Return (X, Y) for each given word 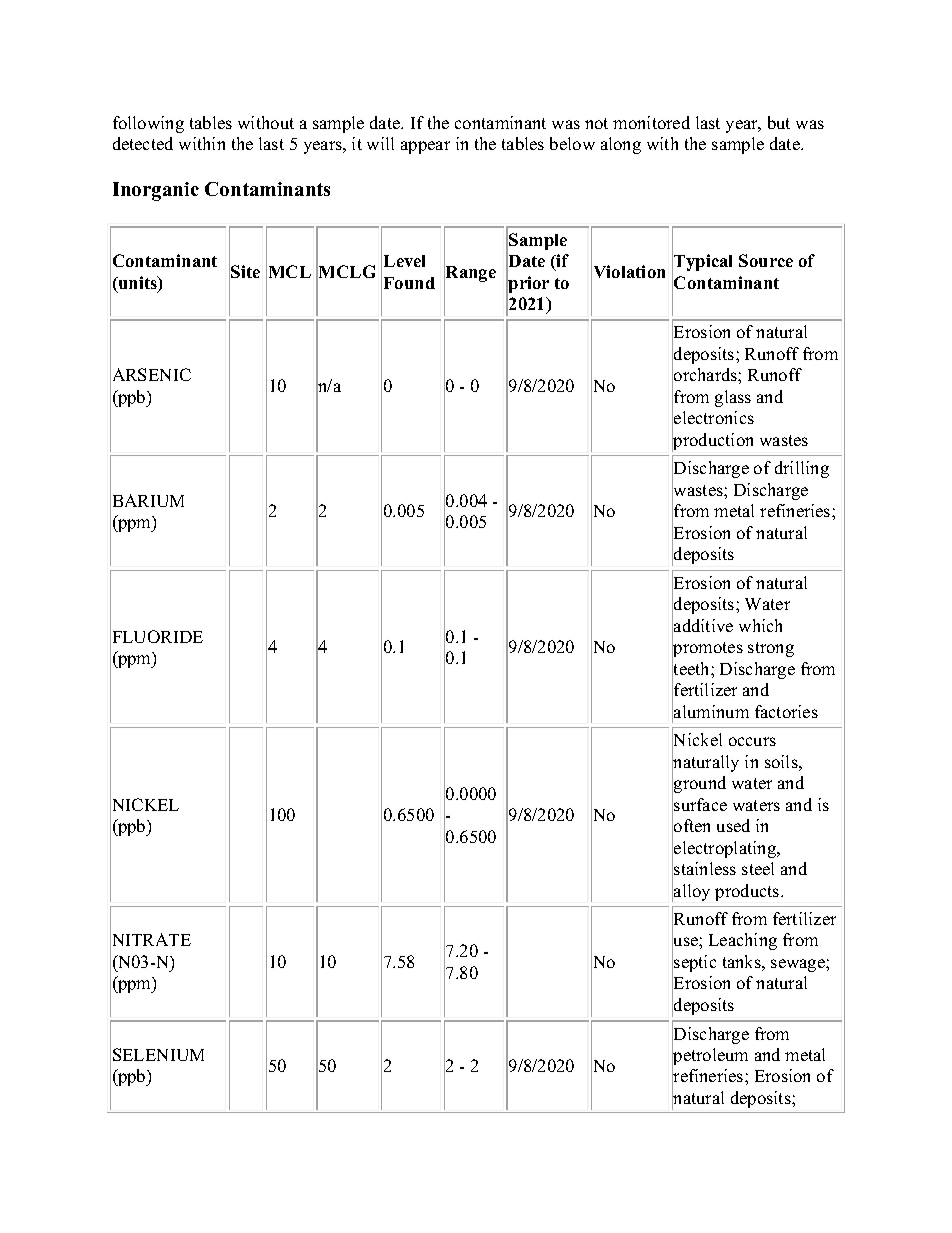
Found (409, 283)
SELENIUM (158, 1054)
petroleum (710, 1057)
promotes (707, 650)
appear (425, 147)
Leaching (743, 941)
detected (143, 143)
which (760, 625)
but (779, 122)
